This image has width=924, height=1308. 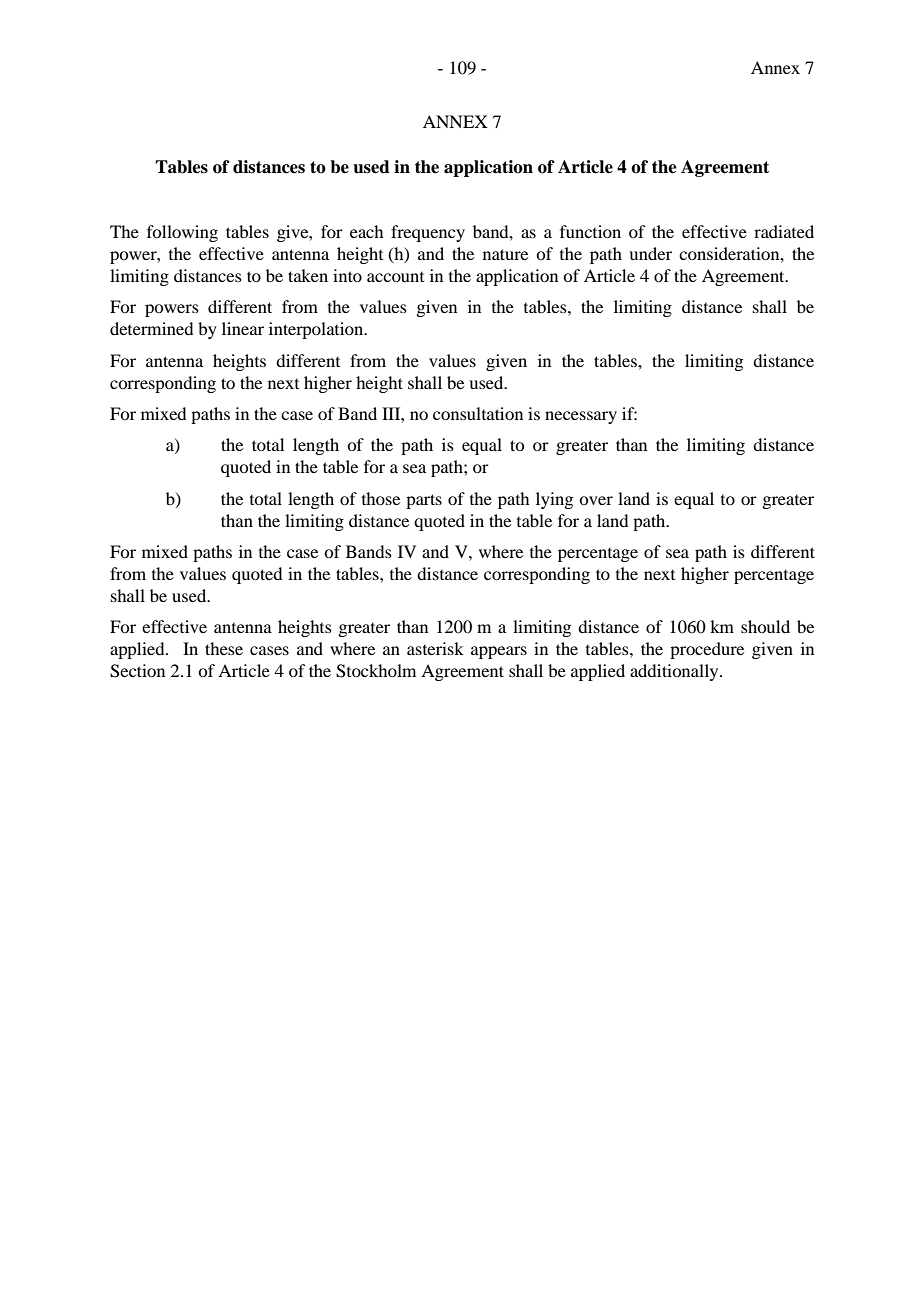 What do you see at coordinates (707, 650) in the image?
I see `procedure` at bounding box center [707, 650].
